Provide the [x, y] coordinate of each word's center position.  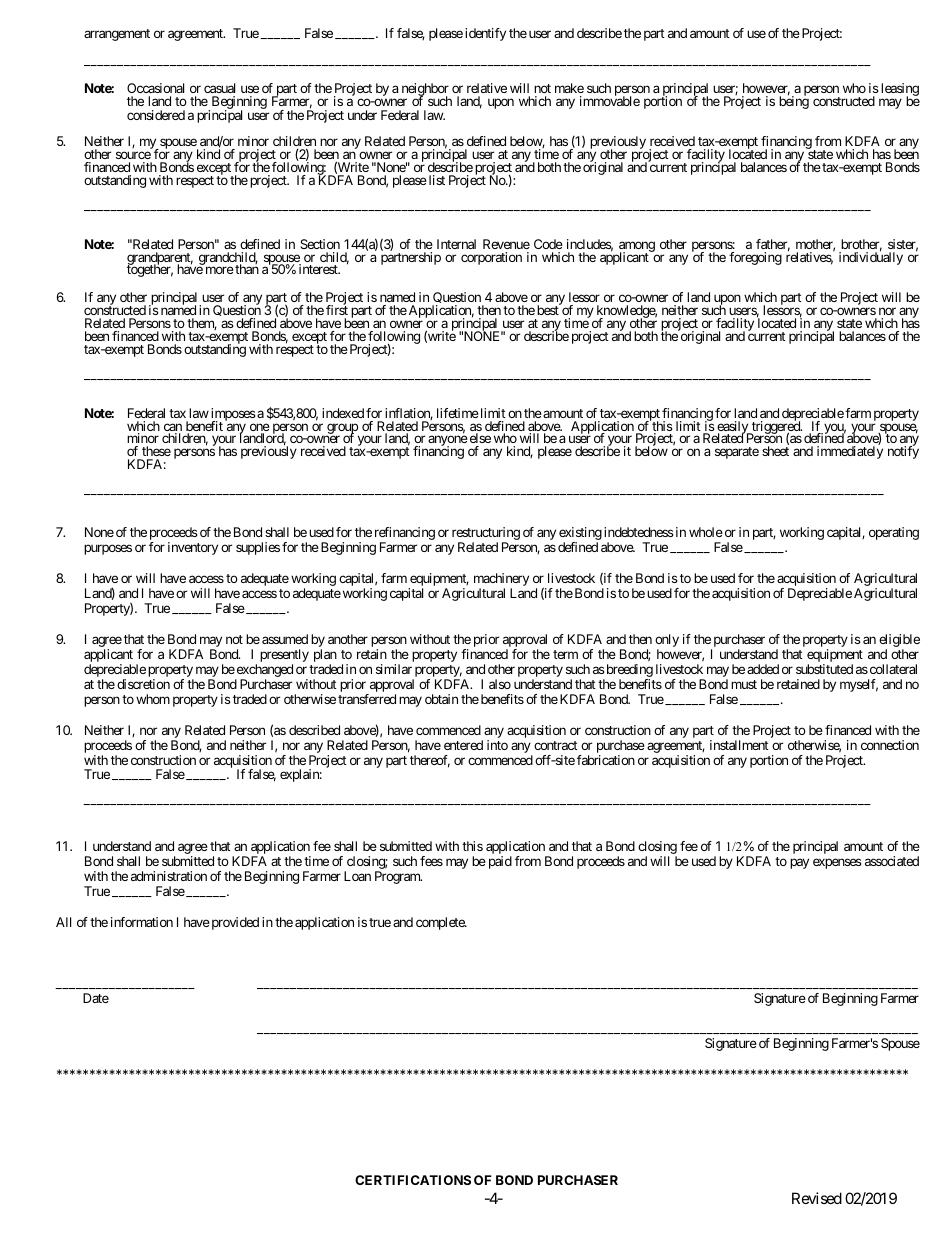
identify [485, 34]
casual [219, 88]
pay [799, 863]
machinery [501, 581]
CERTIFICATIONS [413, 1180]
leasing [900, 90]
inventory [193, 548]
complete [441, 923]
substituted [824, 669]
